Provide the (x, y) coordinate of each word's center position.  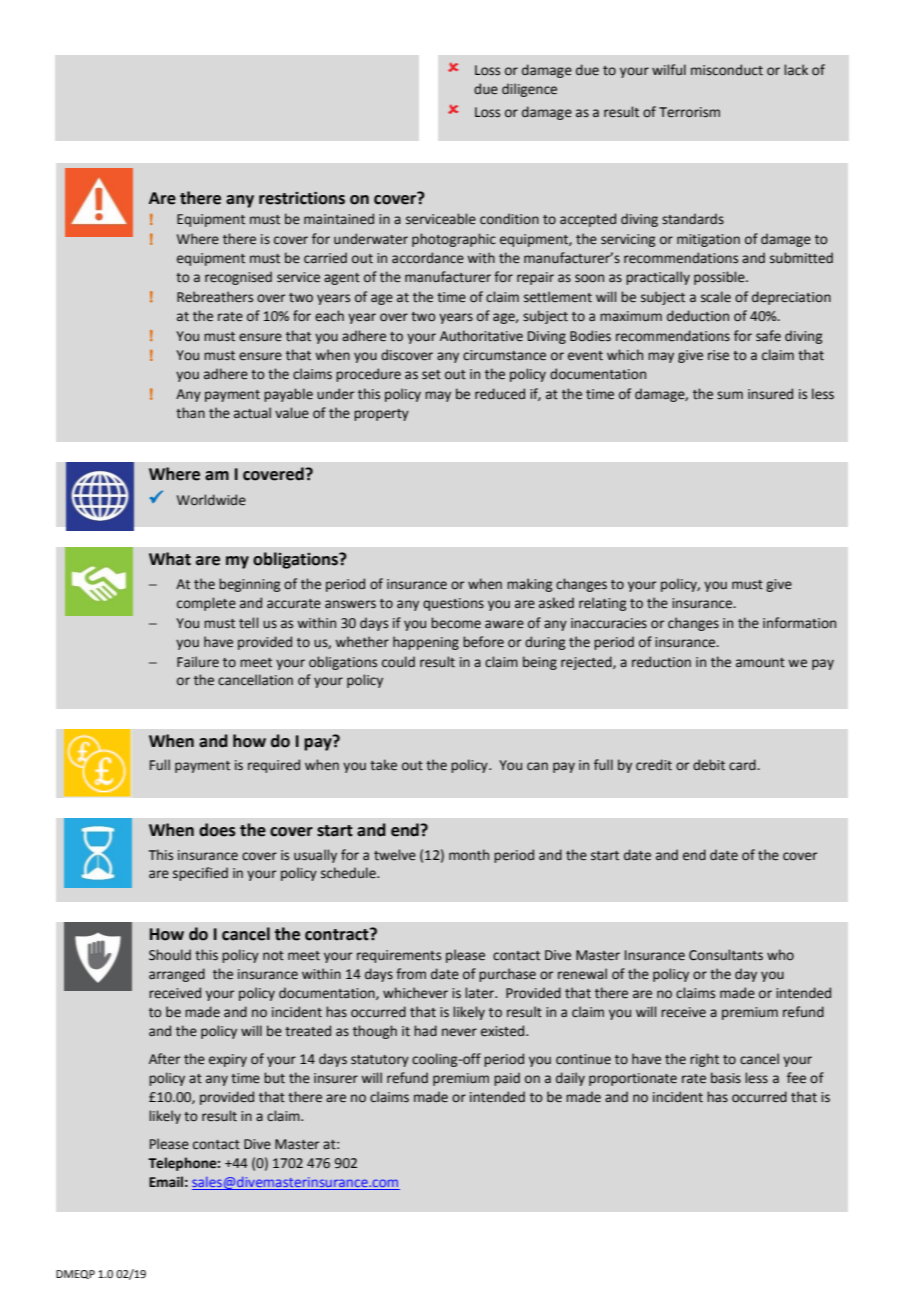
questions (453, 604)
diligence (529, 90)
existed (504, 1031)
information (799, 623)
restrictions (302, 198)
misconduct (727, 70)
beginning (249, 585)
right (704, 1060)
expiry (228, 1060)
